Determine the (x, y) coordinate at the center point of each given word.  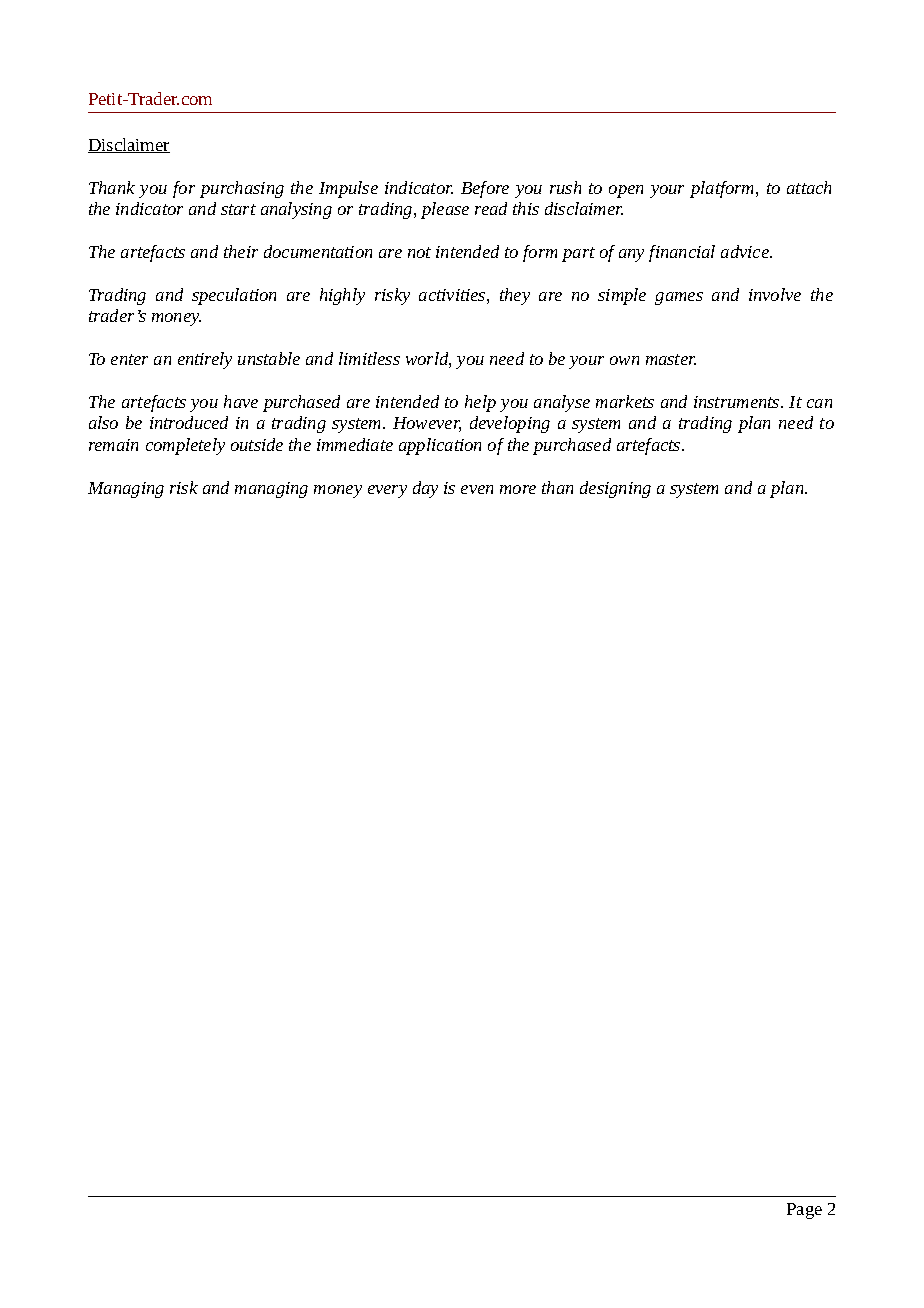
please (445, 210)
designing (615, 489)
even (477, 489)
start (238, 209)
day (425, 489)
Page (804, 1211)
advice (746, 251)
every (387, 491)
